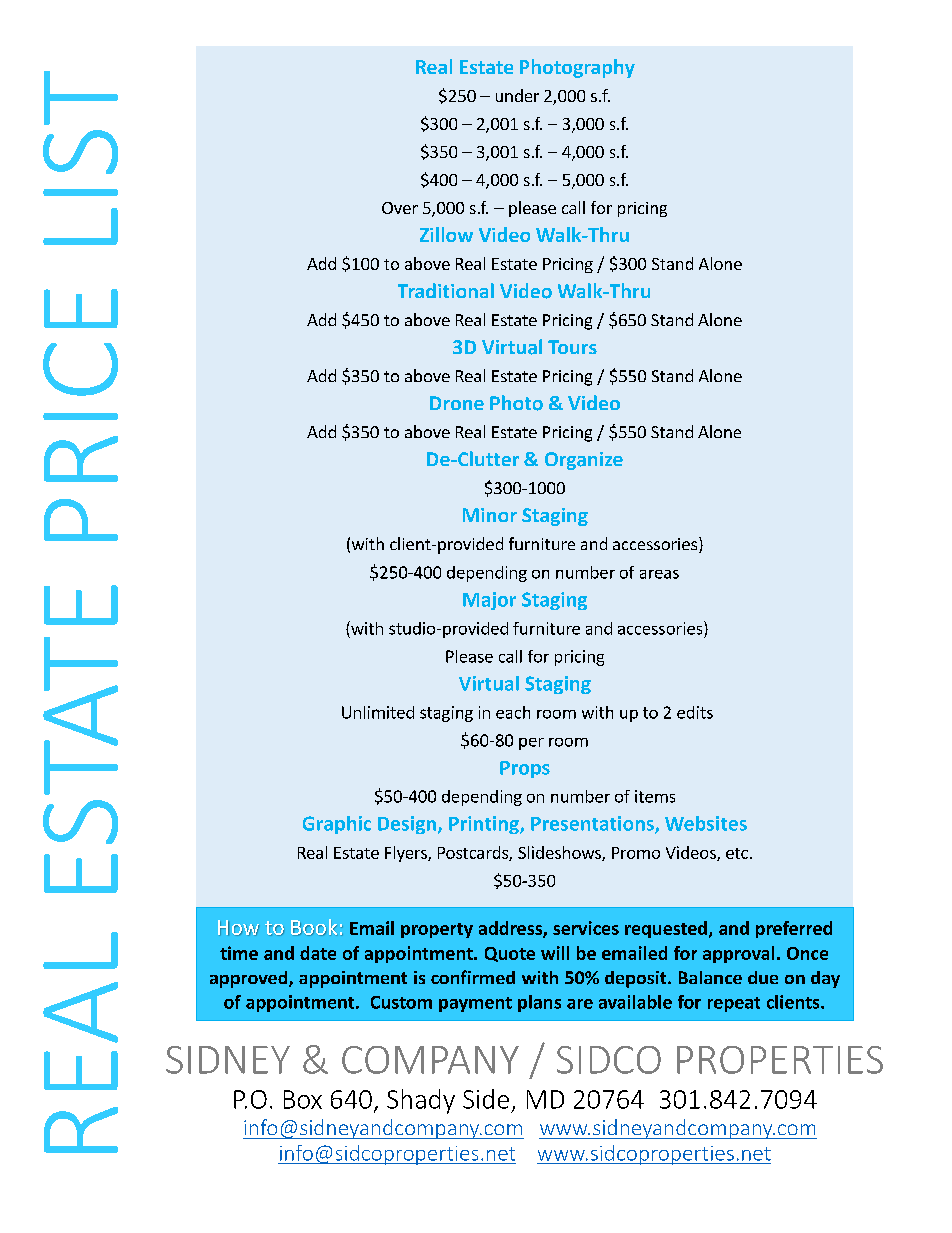 The width and height of the screenshot is (952, 1233). Describe the element at coordinates (457, 403) in the screenshot. I see `Drone` at that location.
